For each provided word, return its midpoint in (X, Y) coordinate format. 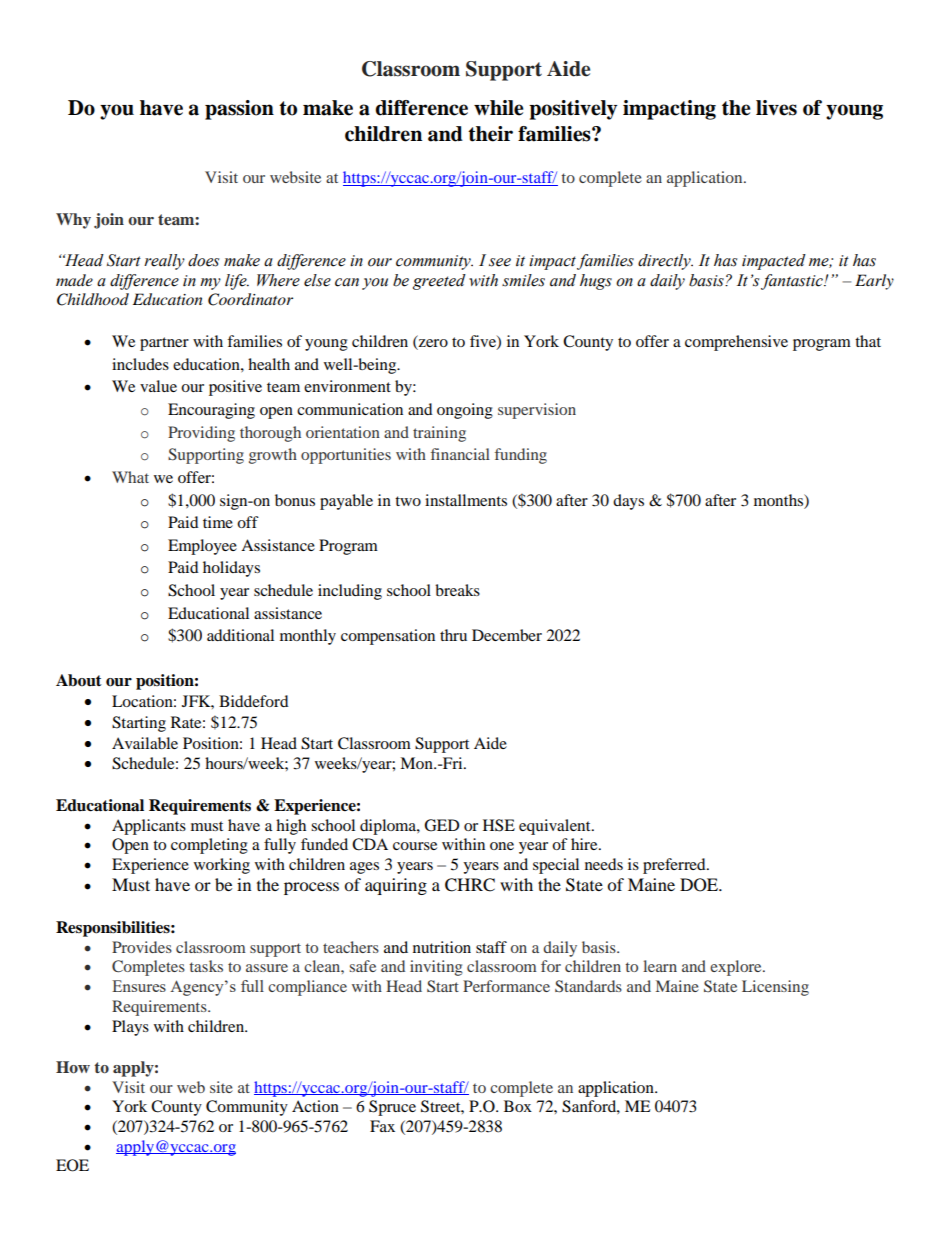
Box (518, 1106)
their (490, 134)
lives (776, 108)
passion (239, 110)
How (73, 1067)
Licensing (775, 988)
